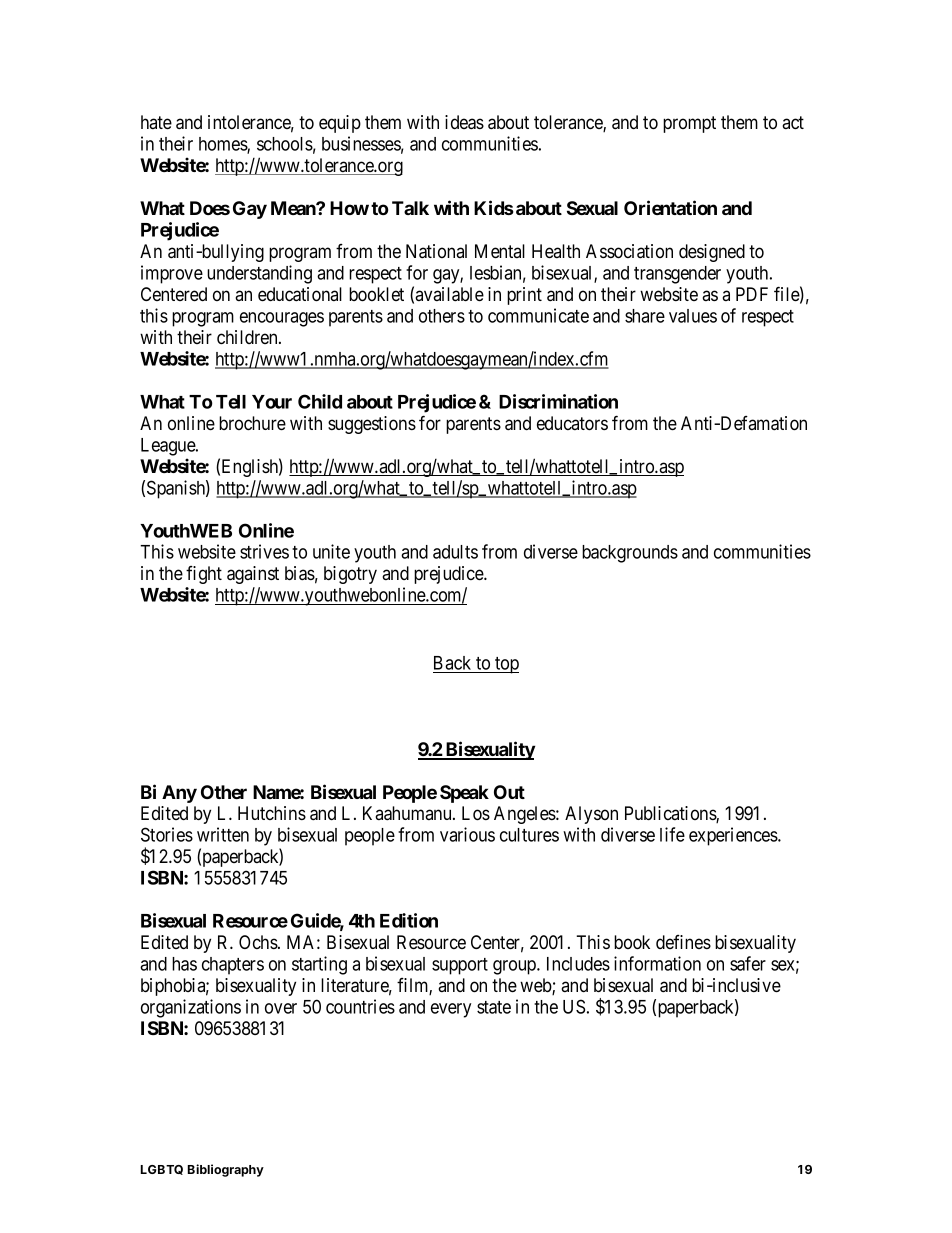 Image resolution: width=952 pixels, height=1233 pixels. I want to click on hate, so click(156, 122).
